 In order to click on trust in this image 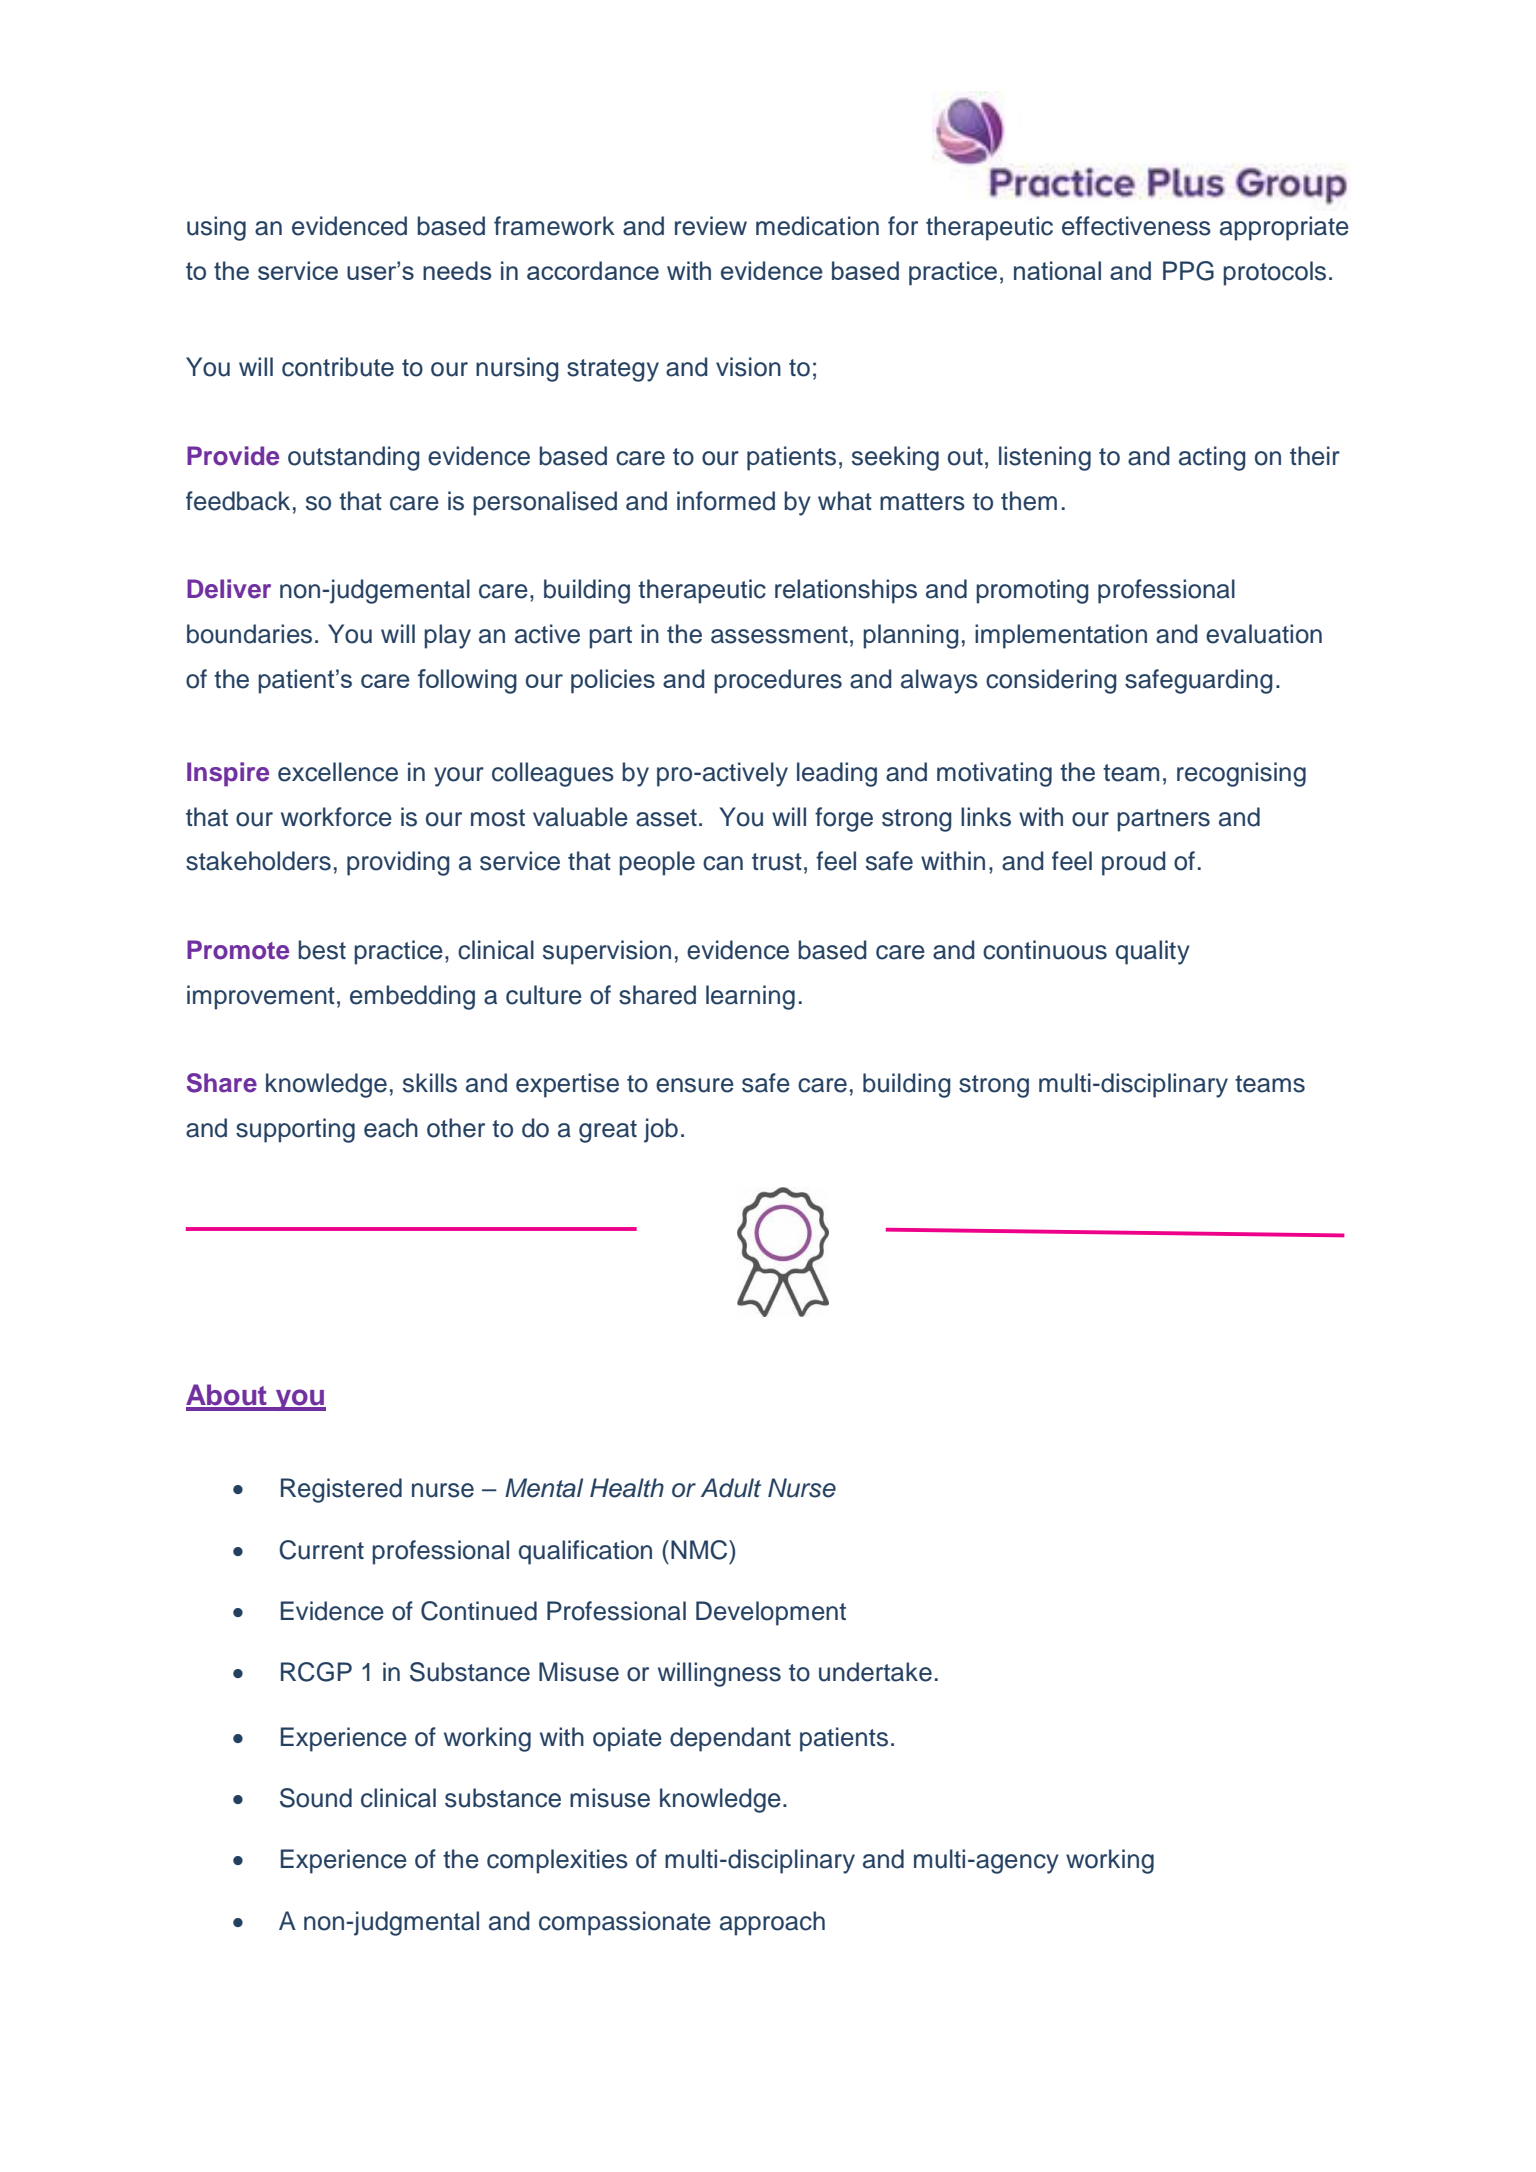, I will do `click(777, 862)`.
